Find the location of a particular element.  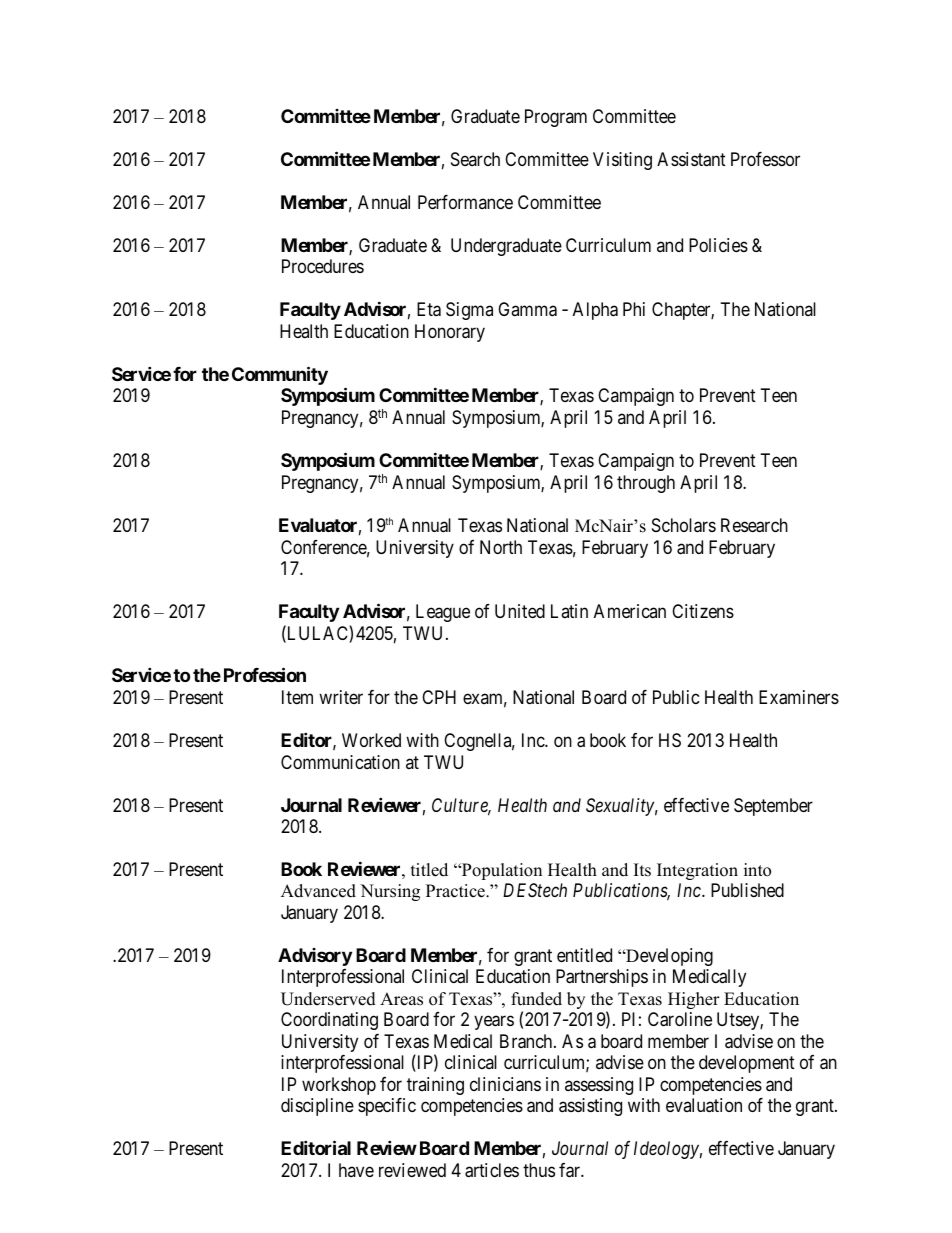

Assistant is located at coordinates (691, 159).
